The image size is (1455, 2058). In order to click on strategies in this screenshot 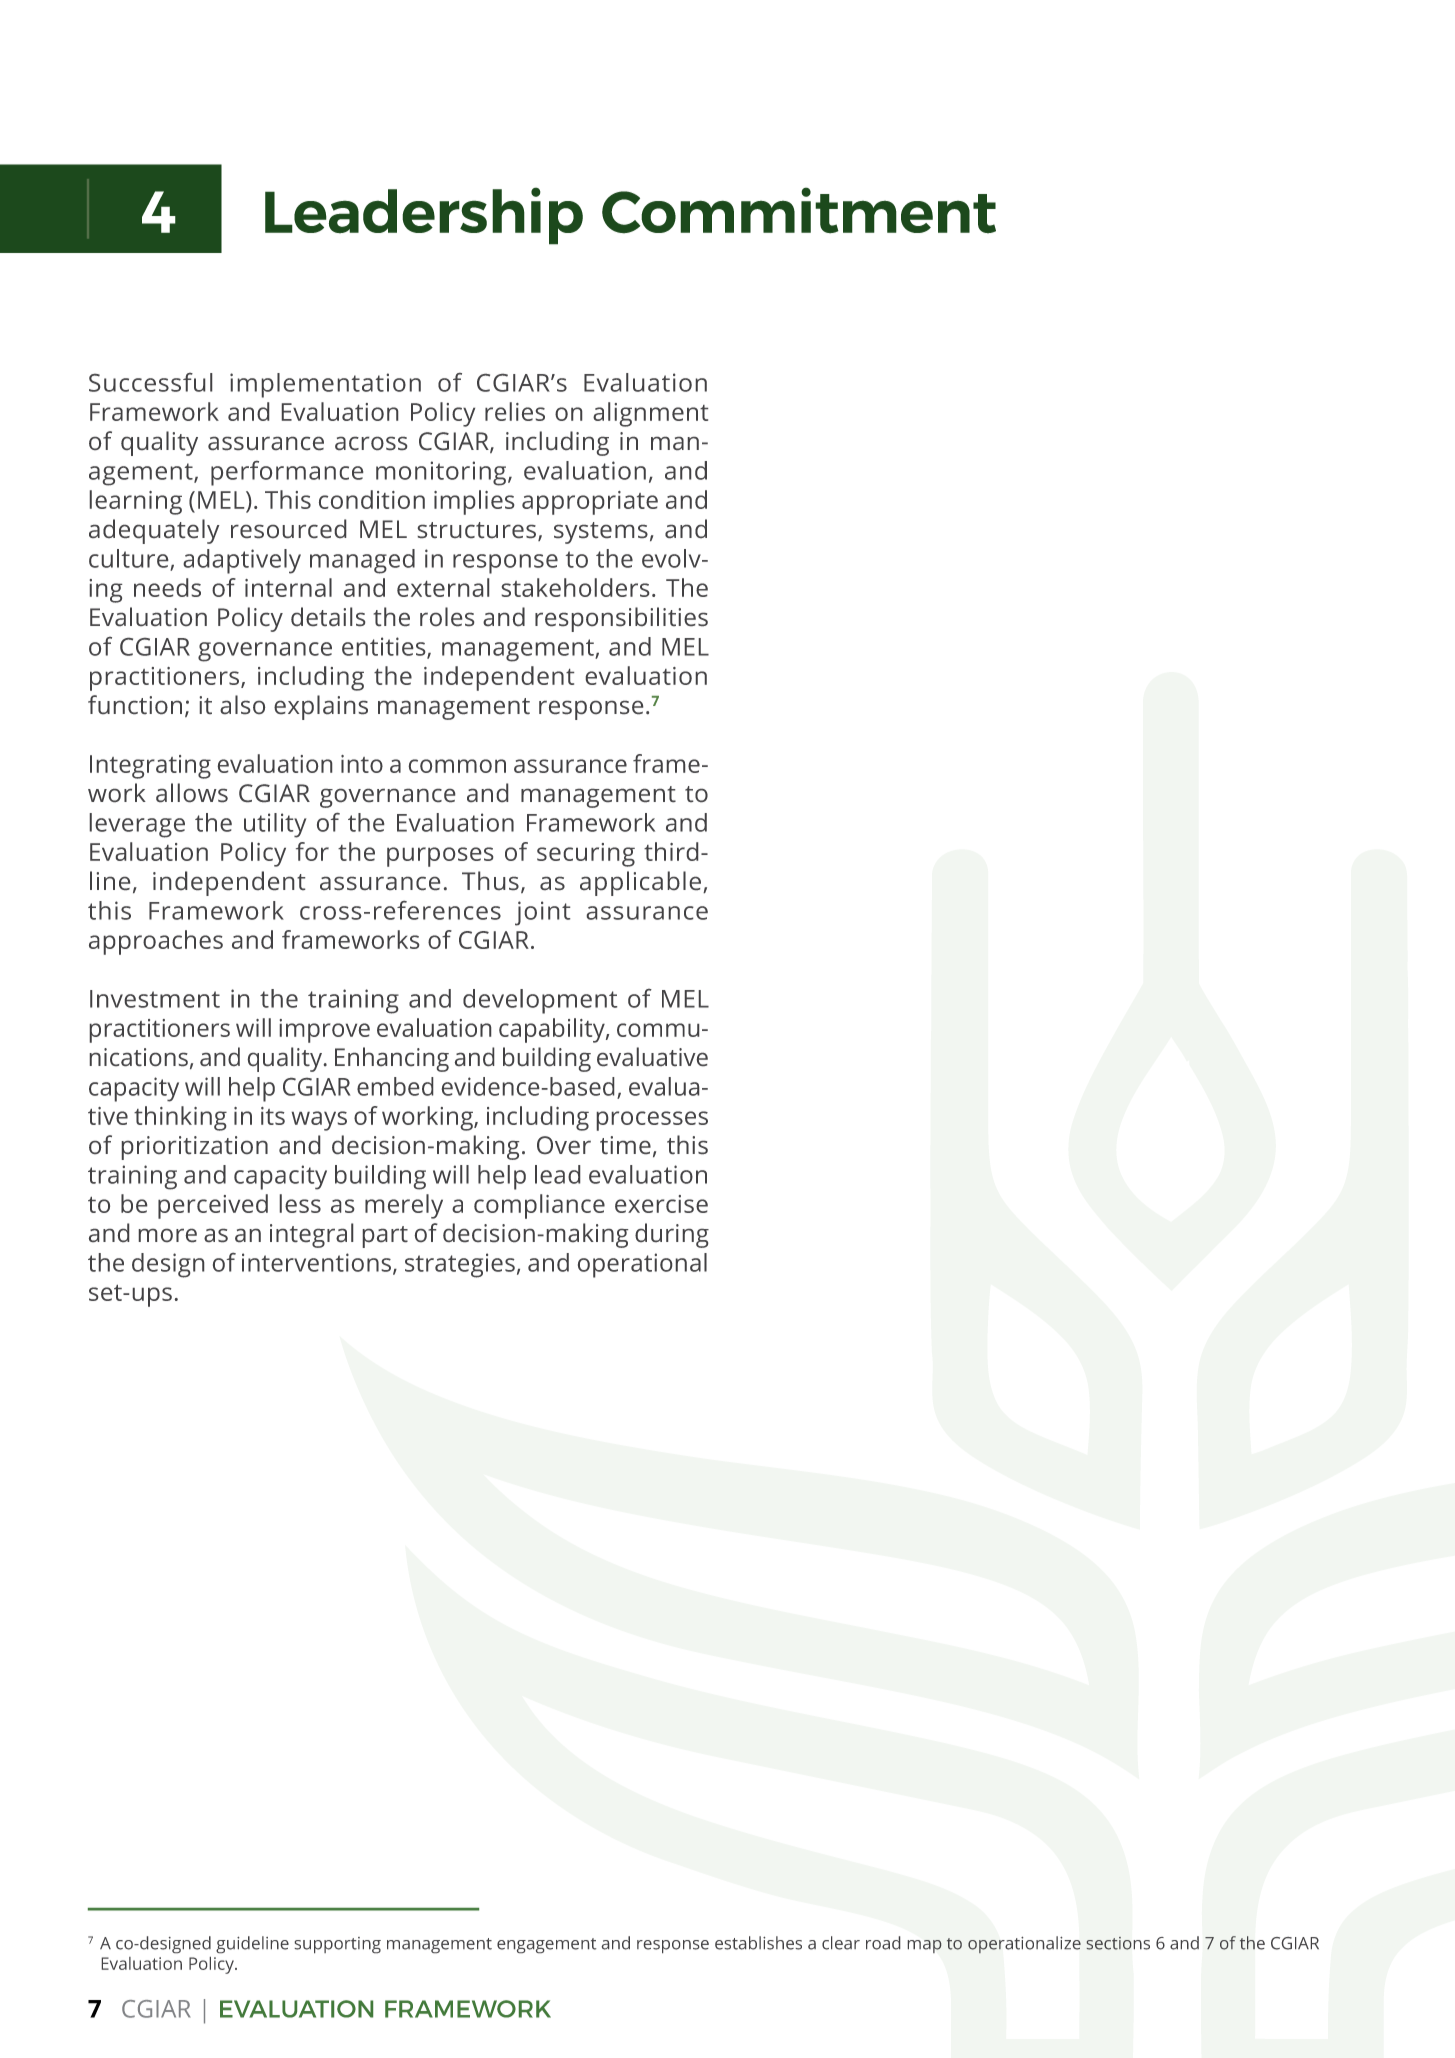, I will do `click(460, 1265)`.
